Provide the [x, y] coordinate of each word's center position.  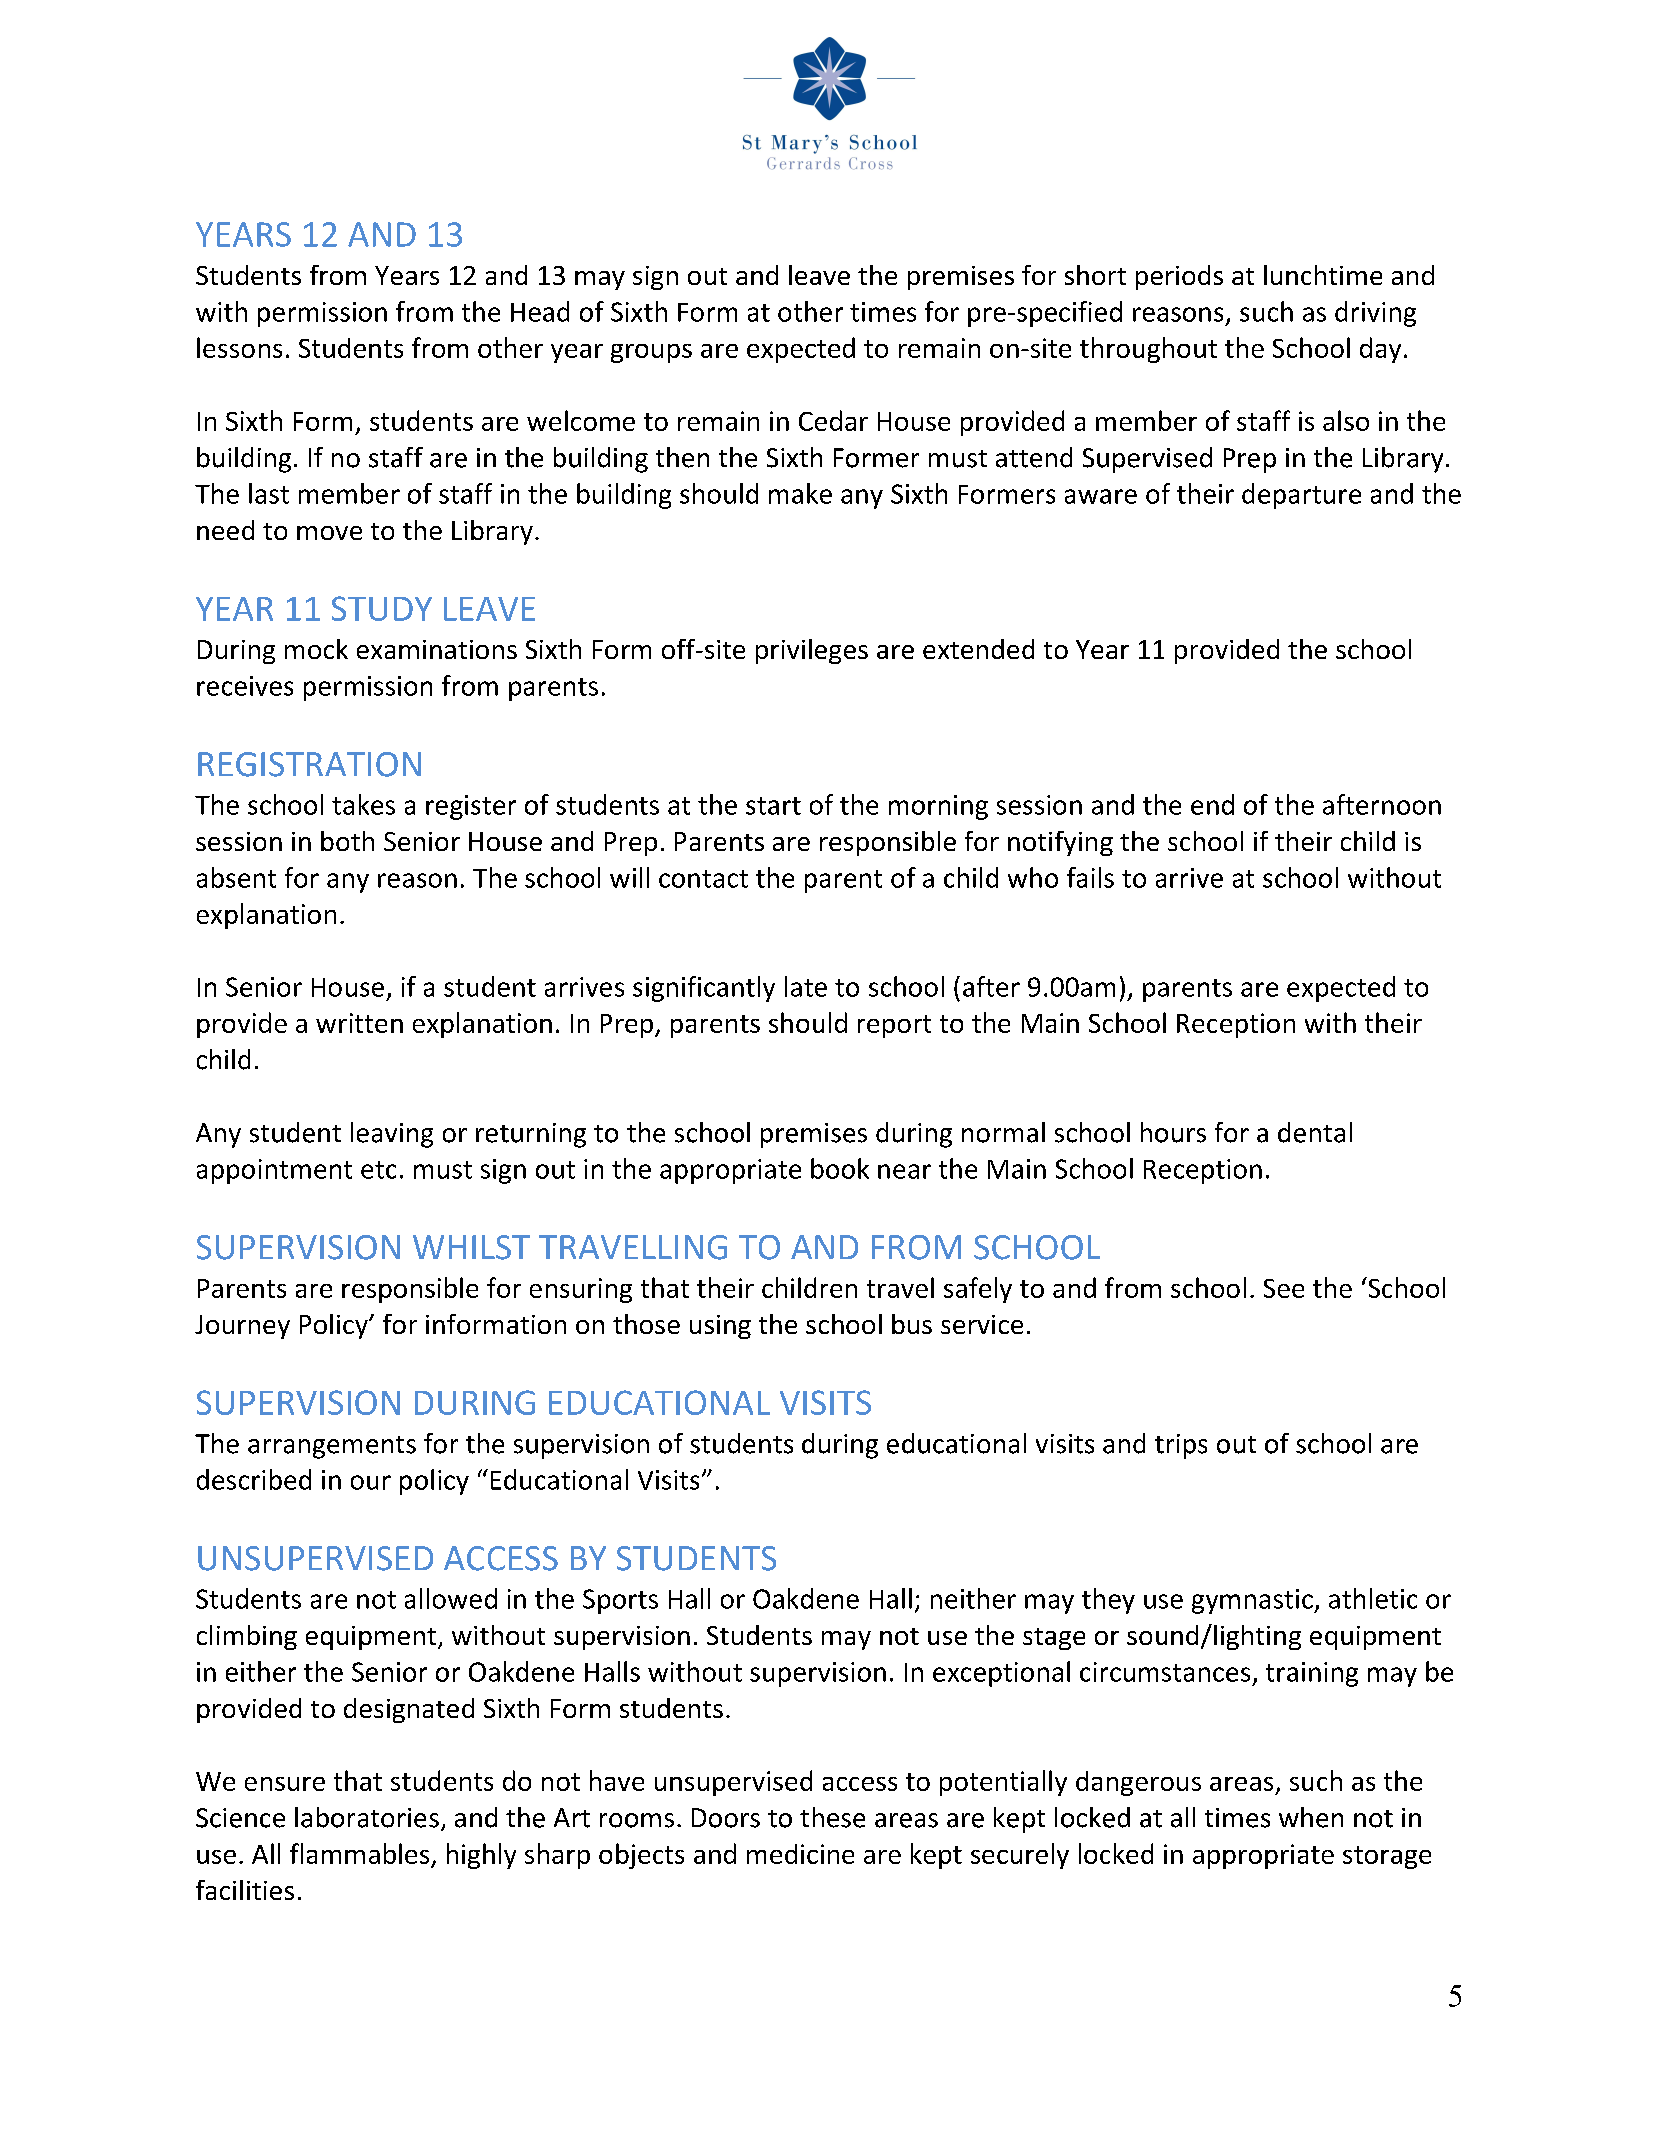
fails [1090, 877]
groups [651, 353]
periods [1179, 277]
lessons [239, 347]
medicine [800, 1854]
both [347, 841]
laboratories [367, 1817]
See [1284, 1288]
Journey [242, 1327]
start [773, 806]
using [720, 1327]
